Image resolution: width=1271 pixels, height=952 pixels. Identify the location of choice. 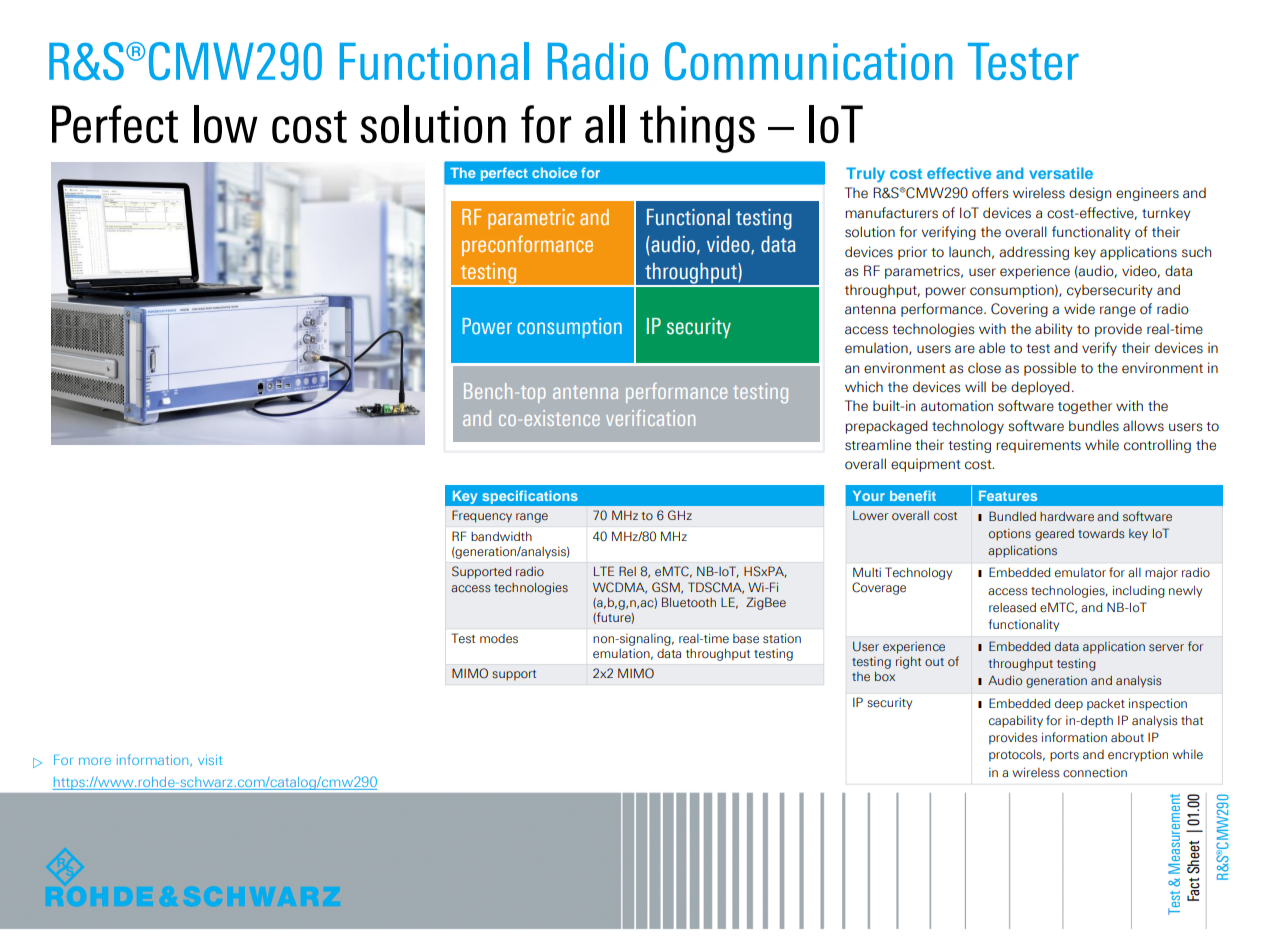
(554, 172).
